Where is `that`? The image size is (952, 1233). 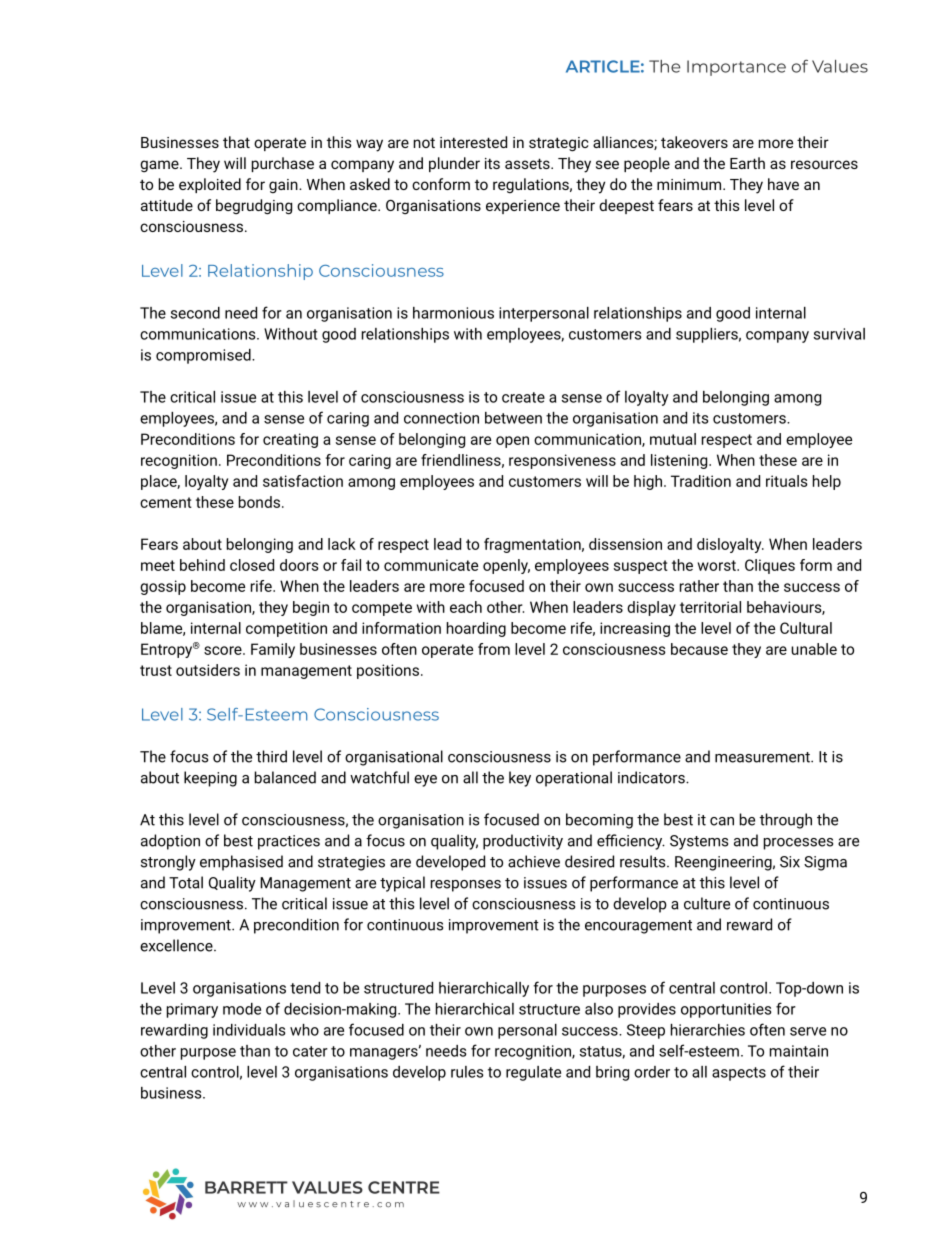 that is located at coordinates (236, 142).
